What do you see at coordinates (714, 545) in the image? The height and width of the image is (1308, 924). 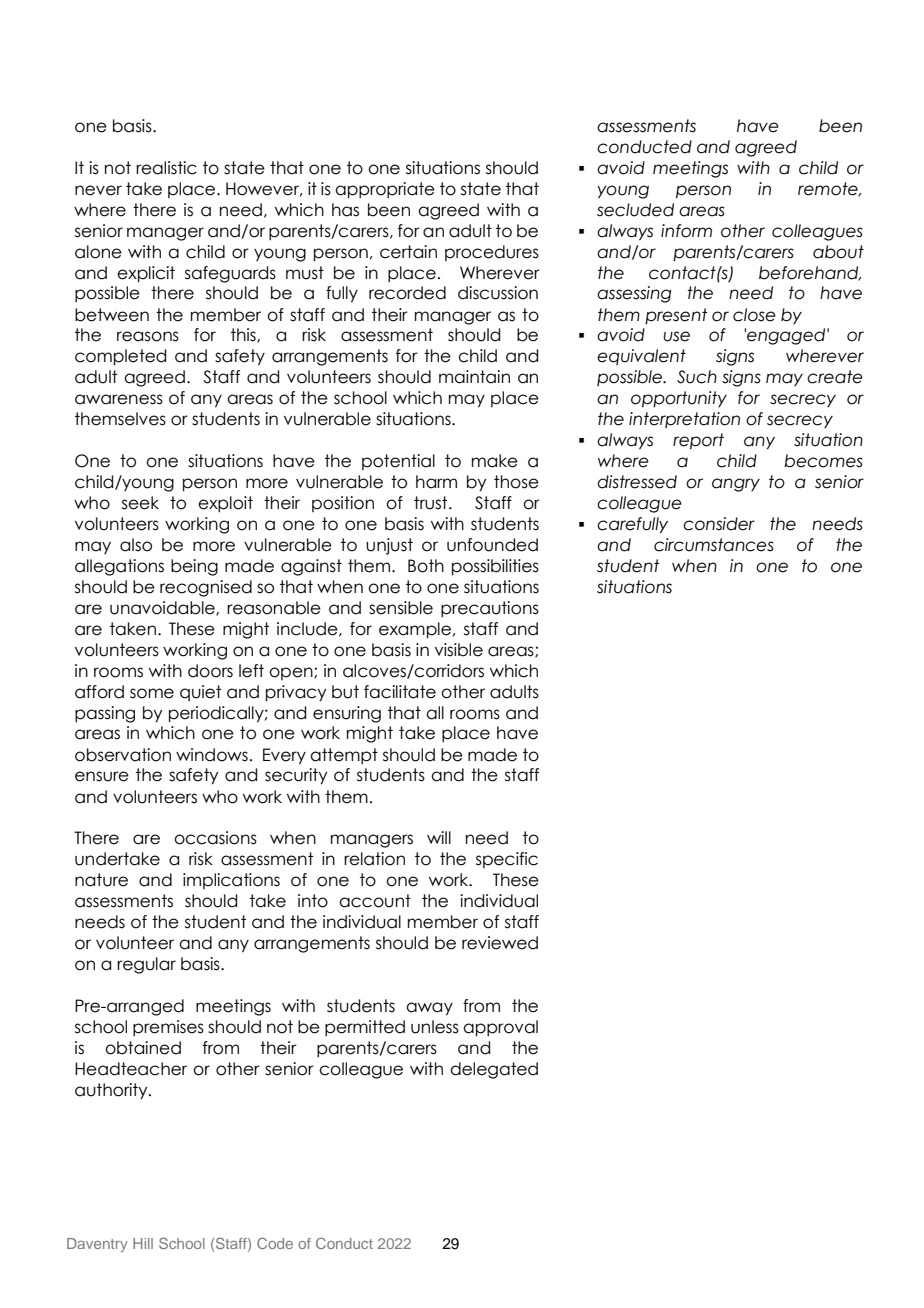 I see `circumstances` at bounding box center [714, 545].
